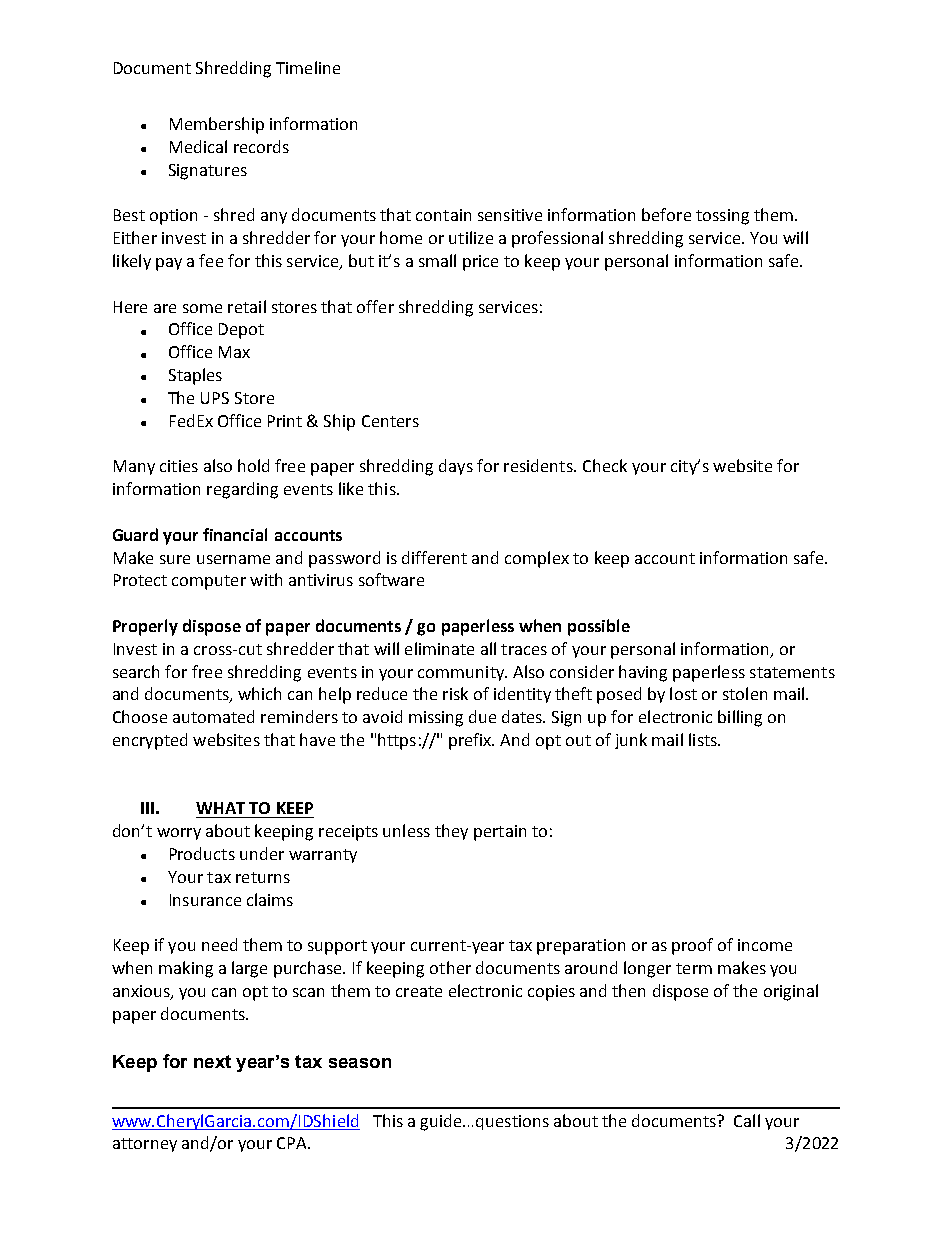 This image has height=1233, width=952. I want to click on days, so click(456, 467).
